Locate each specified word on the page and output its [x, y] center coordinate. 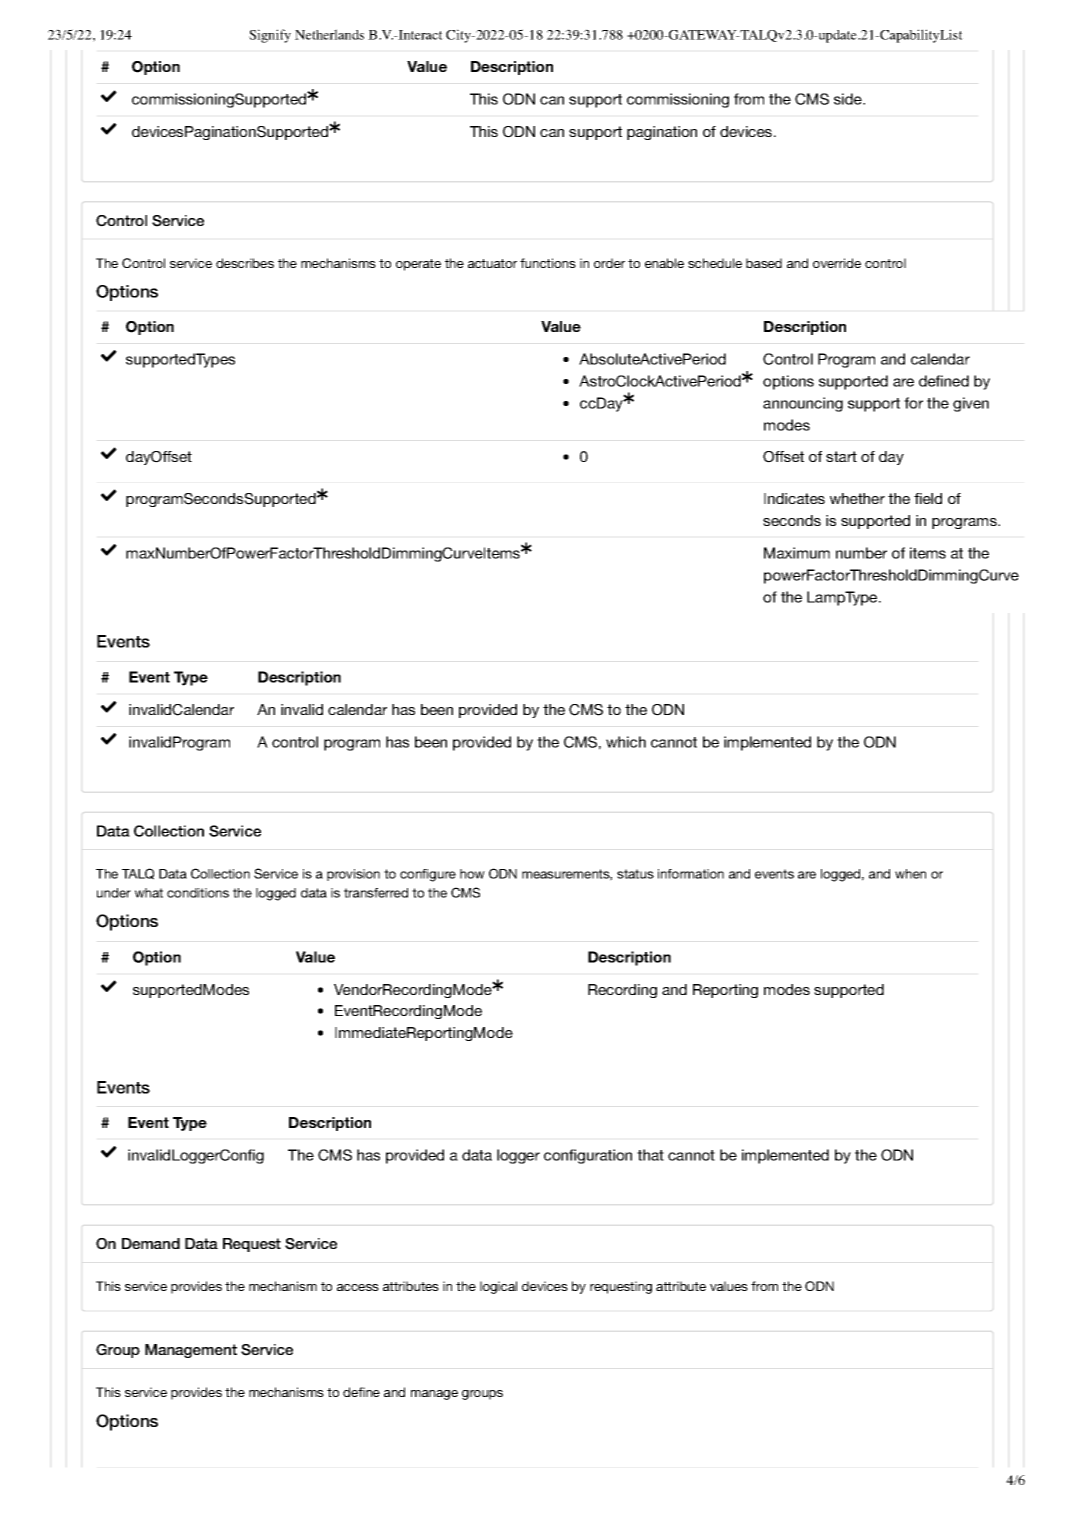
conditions [198, 893]
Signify [270, 36]
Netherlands [329, 34]
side [849, 99]
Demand [151, 1243]
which [626, 742]
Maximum [797, 553]
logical [498, 1287]
